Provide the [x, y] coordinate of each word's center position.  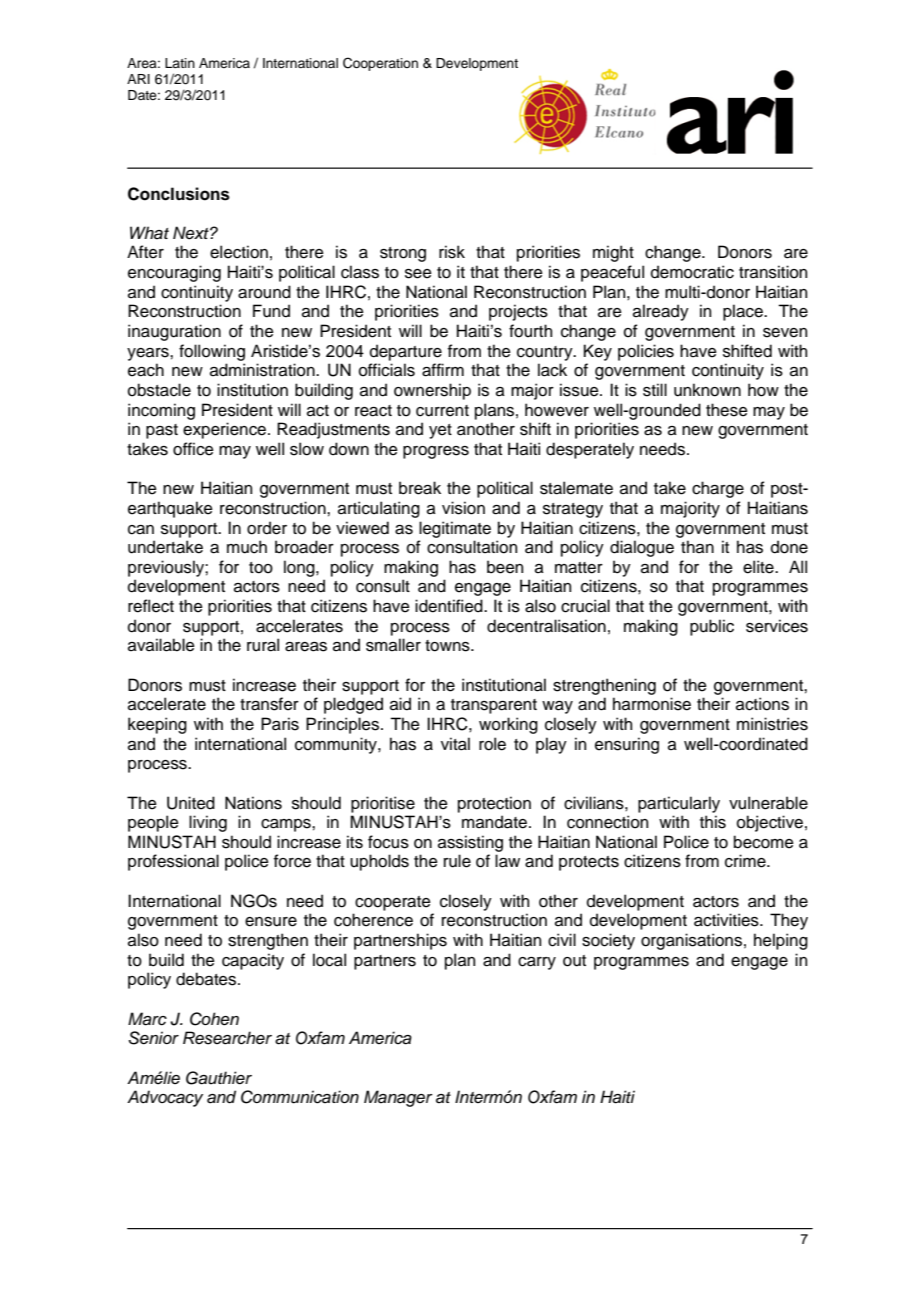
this [713, 822]
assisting [470, 843]
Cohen [214, 1019]
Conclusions [179, 194]
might [613, 253]
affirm [443, 370]
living [208, 823]
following [212, 352]
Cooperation [380, 64]
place [744, 312]
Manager [398, 1098]
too [261, 568]
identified [450, 606]
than [697, 547]
